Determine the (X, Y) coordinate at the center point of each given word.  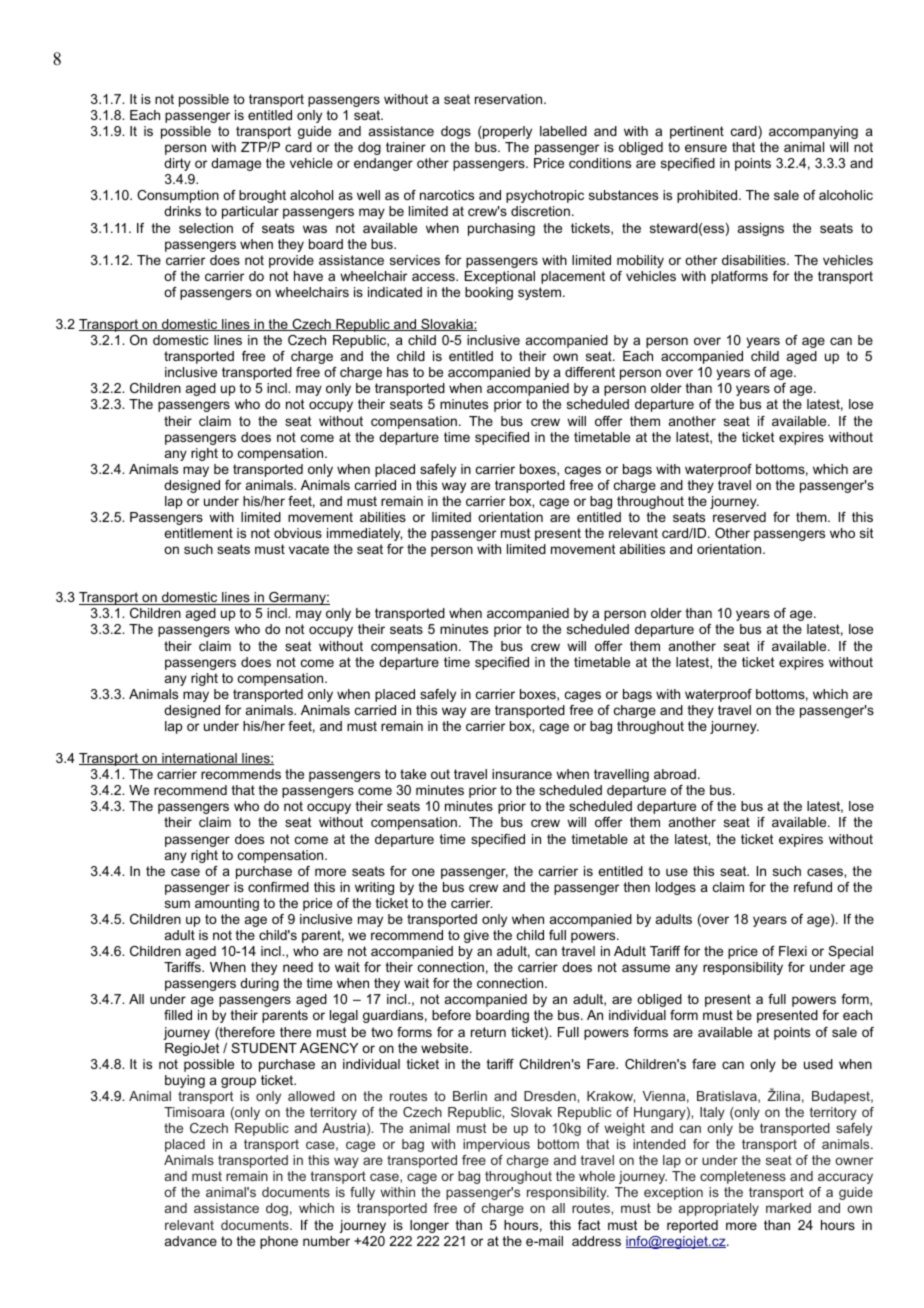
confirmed (278, 887)
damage (236, 164)
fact (589, 1225)
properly (506, 132)
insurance (522, 774)
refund (813, 887)
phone (279, 1242)
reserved (739, 517)
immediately (364, 534)
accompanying (813, 132)
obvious (298, 533)
